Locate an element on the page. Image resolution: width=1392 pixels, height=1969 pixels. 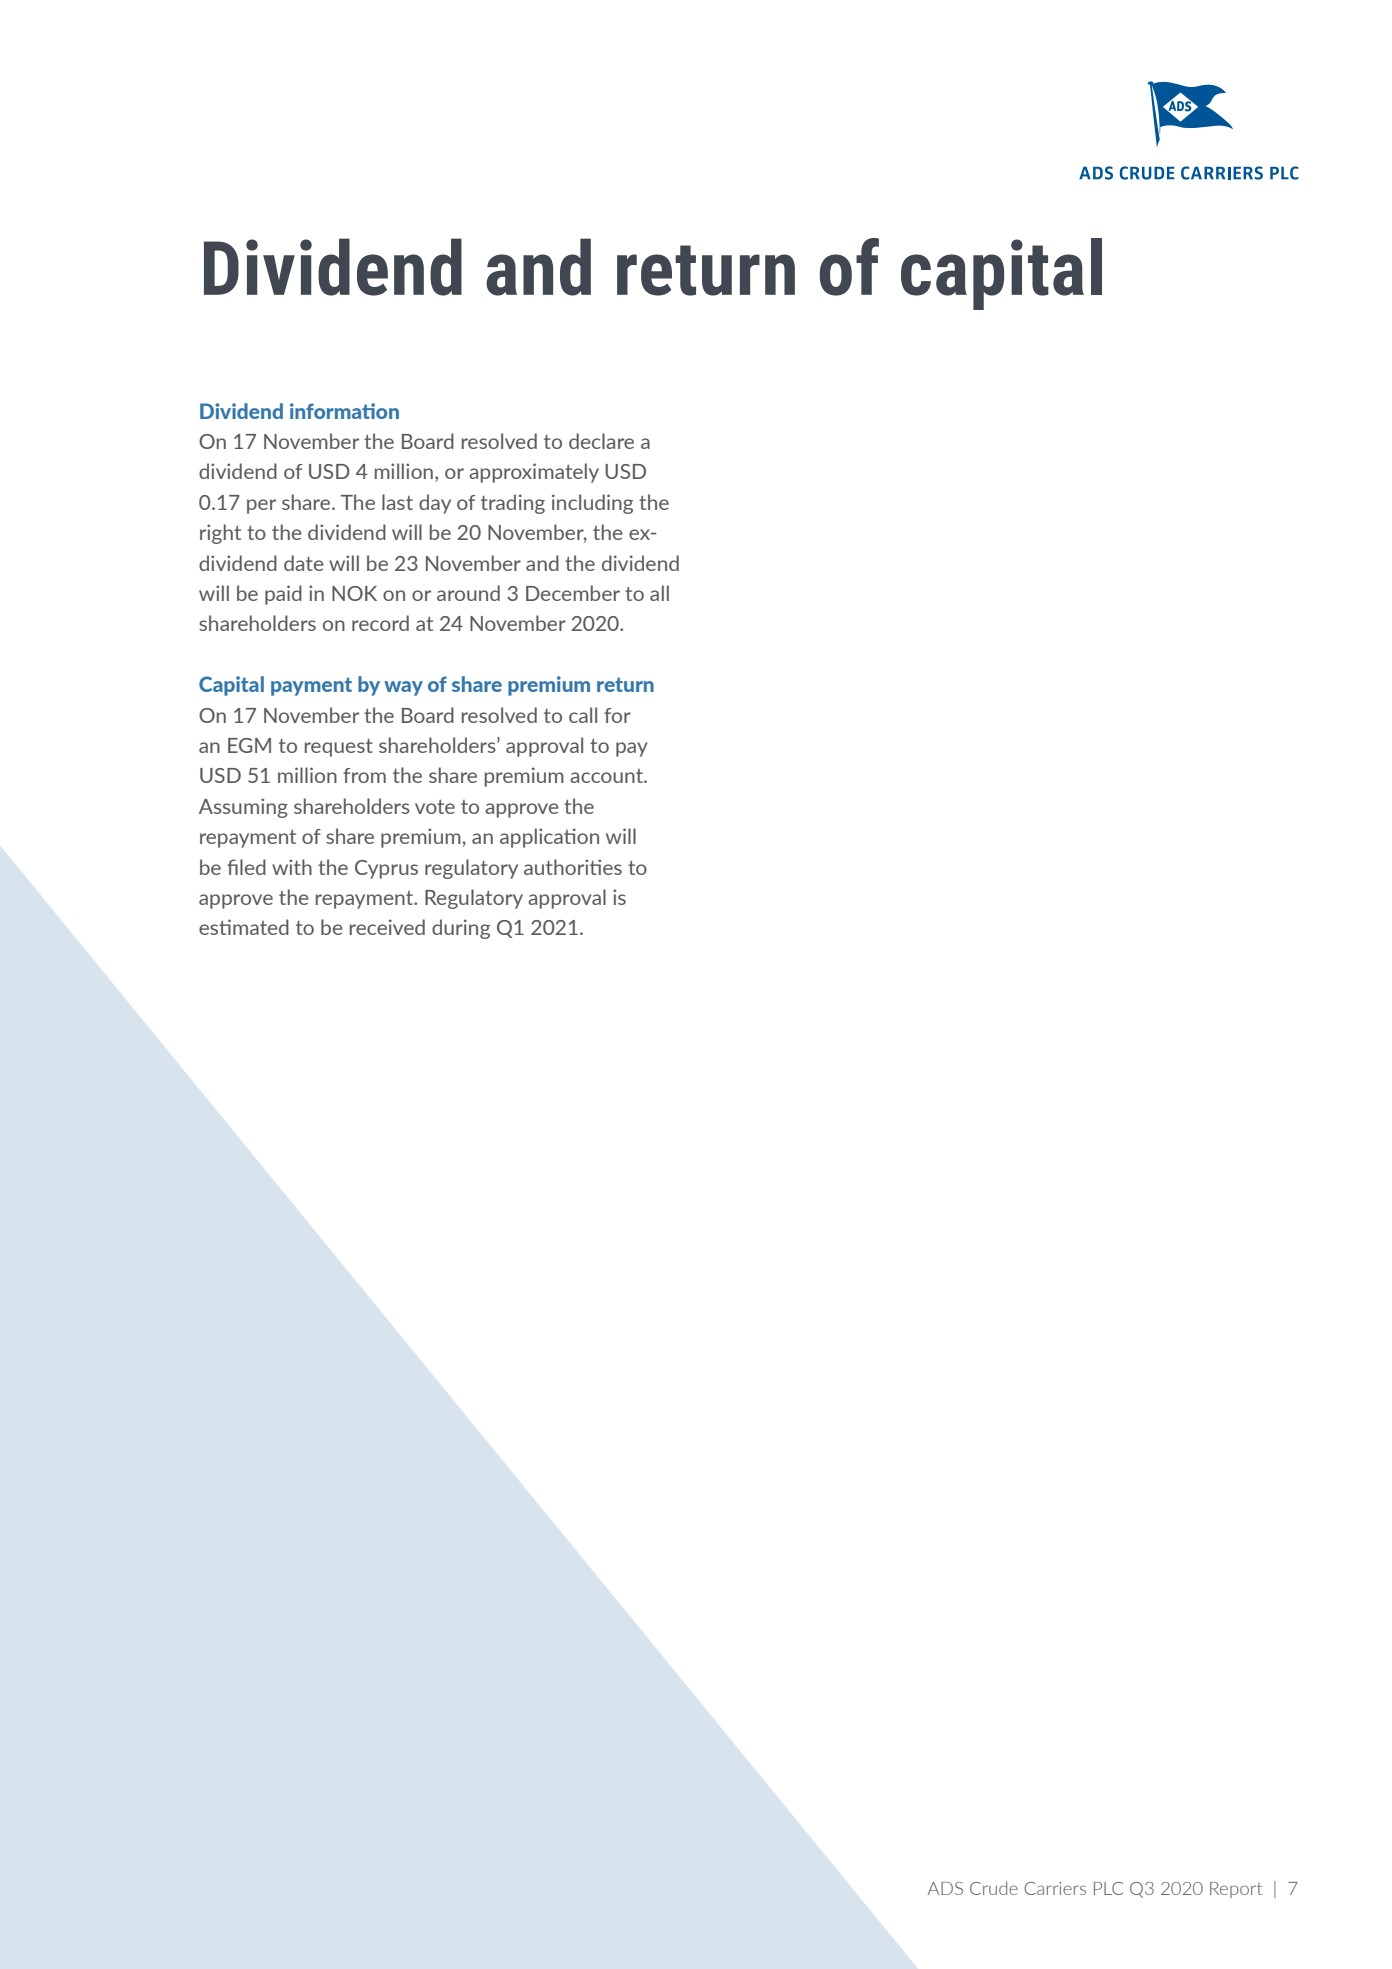
Crude is located at coordinates (994, 1888).
